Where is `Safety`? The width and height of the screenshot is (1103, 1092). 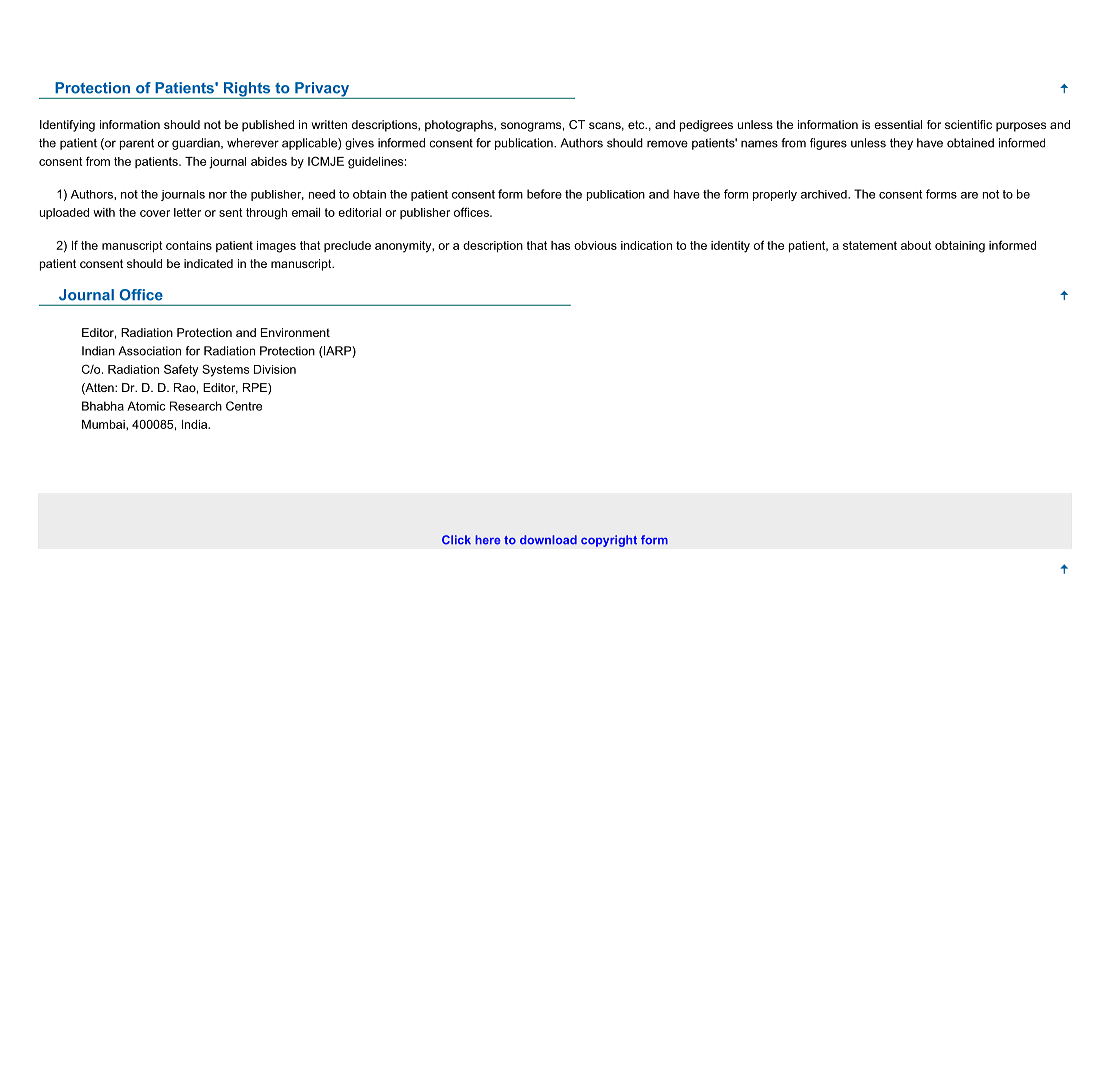 Safety is located at coordinates (181, 370).
